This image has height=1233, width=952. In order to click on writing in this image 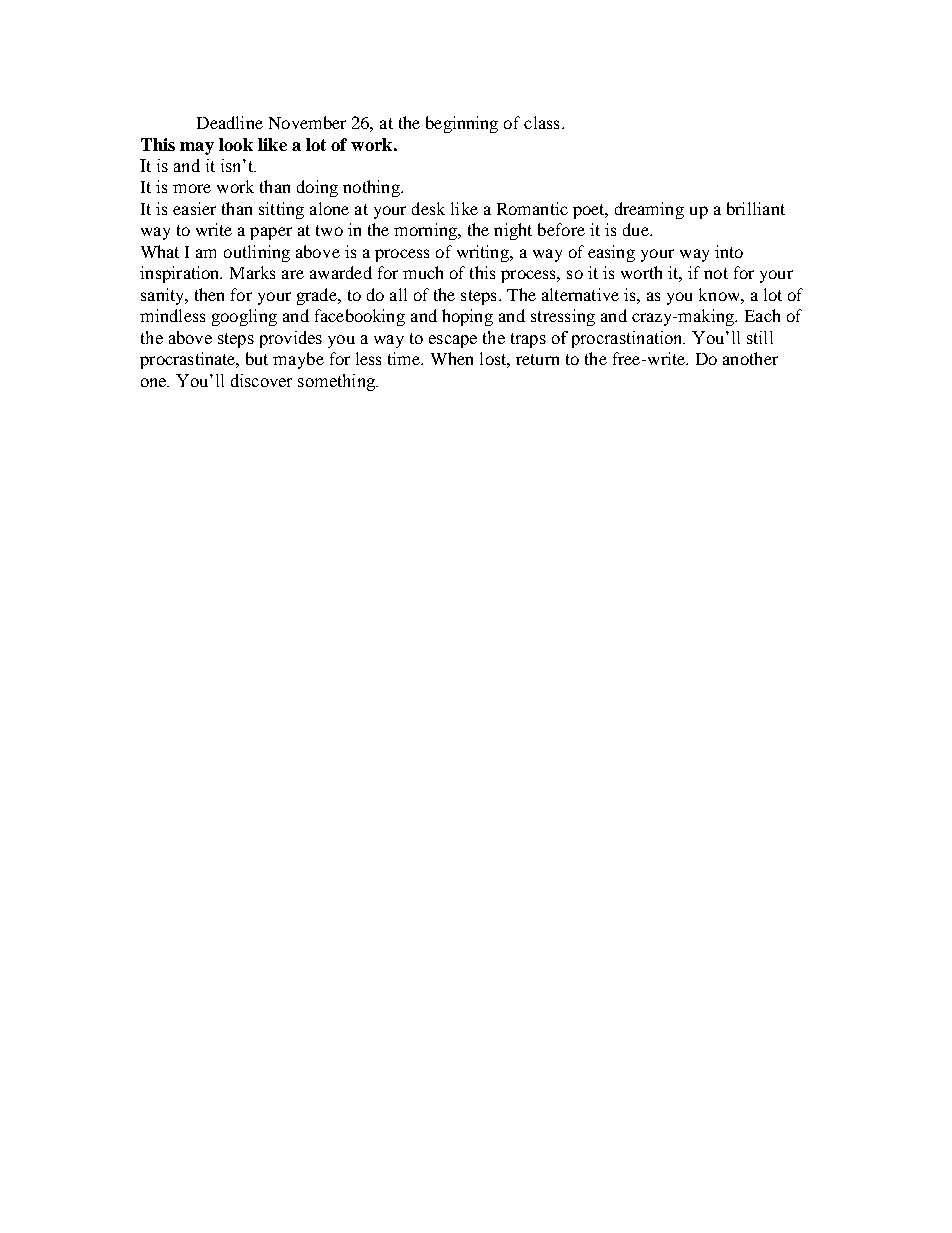, I will do `click(484, 253)`.
